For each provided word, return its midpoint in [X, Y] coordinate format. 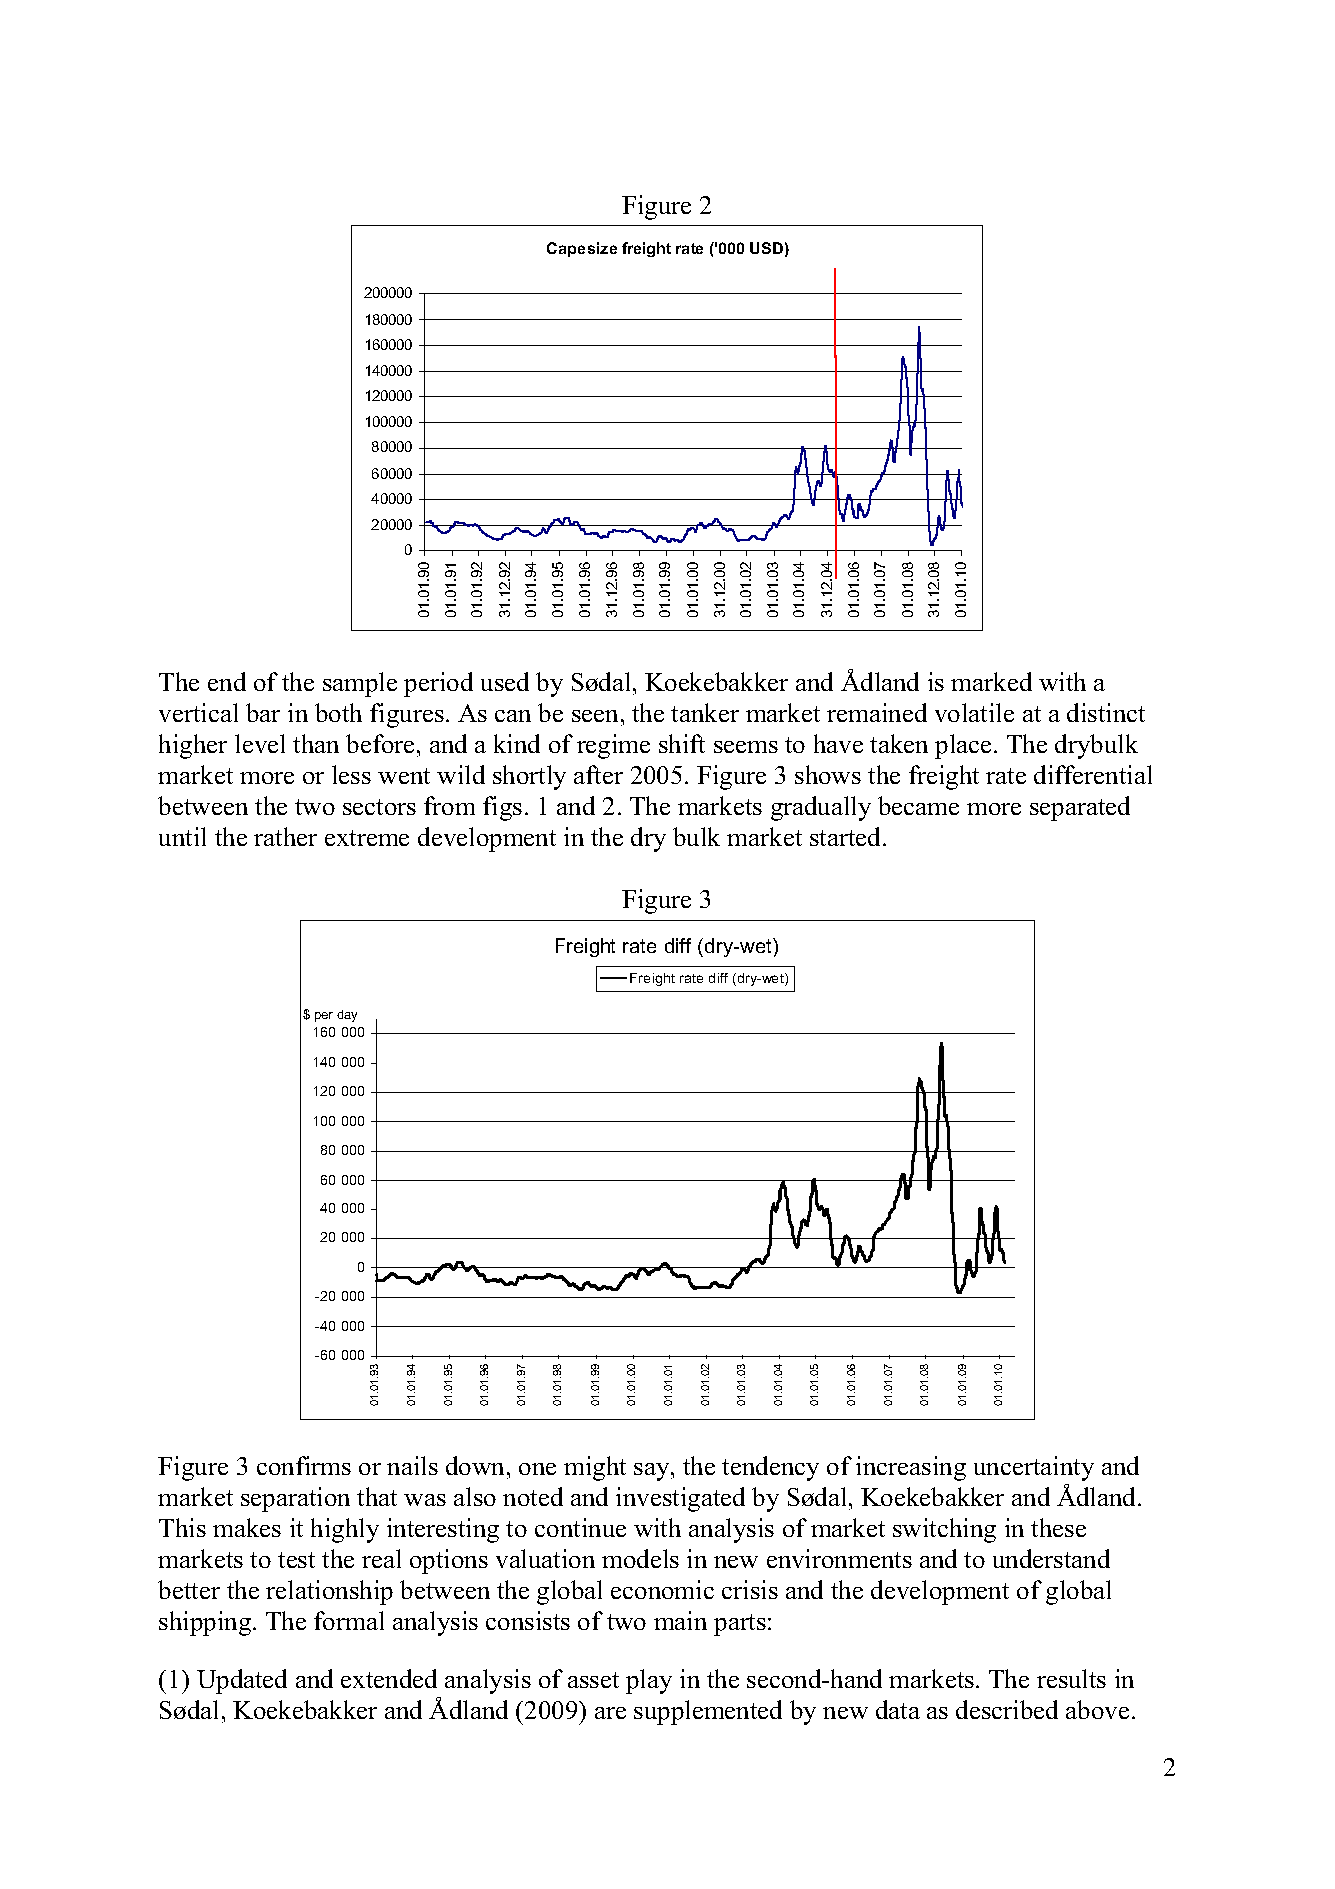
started [847, 836]
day [347, 1016]
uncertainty [1034, 1468]
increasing [911, 1468]
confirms [304, 1465]
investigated [680, 1499]
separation [295, 1499]
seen [595, 716]
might [595, 1468]
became [918, 805]
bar [263, 712]
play [649, 1681]
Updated [242, 1681]
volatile [974, 712]
